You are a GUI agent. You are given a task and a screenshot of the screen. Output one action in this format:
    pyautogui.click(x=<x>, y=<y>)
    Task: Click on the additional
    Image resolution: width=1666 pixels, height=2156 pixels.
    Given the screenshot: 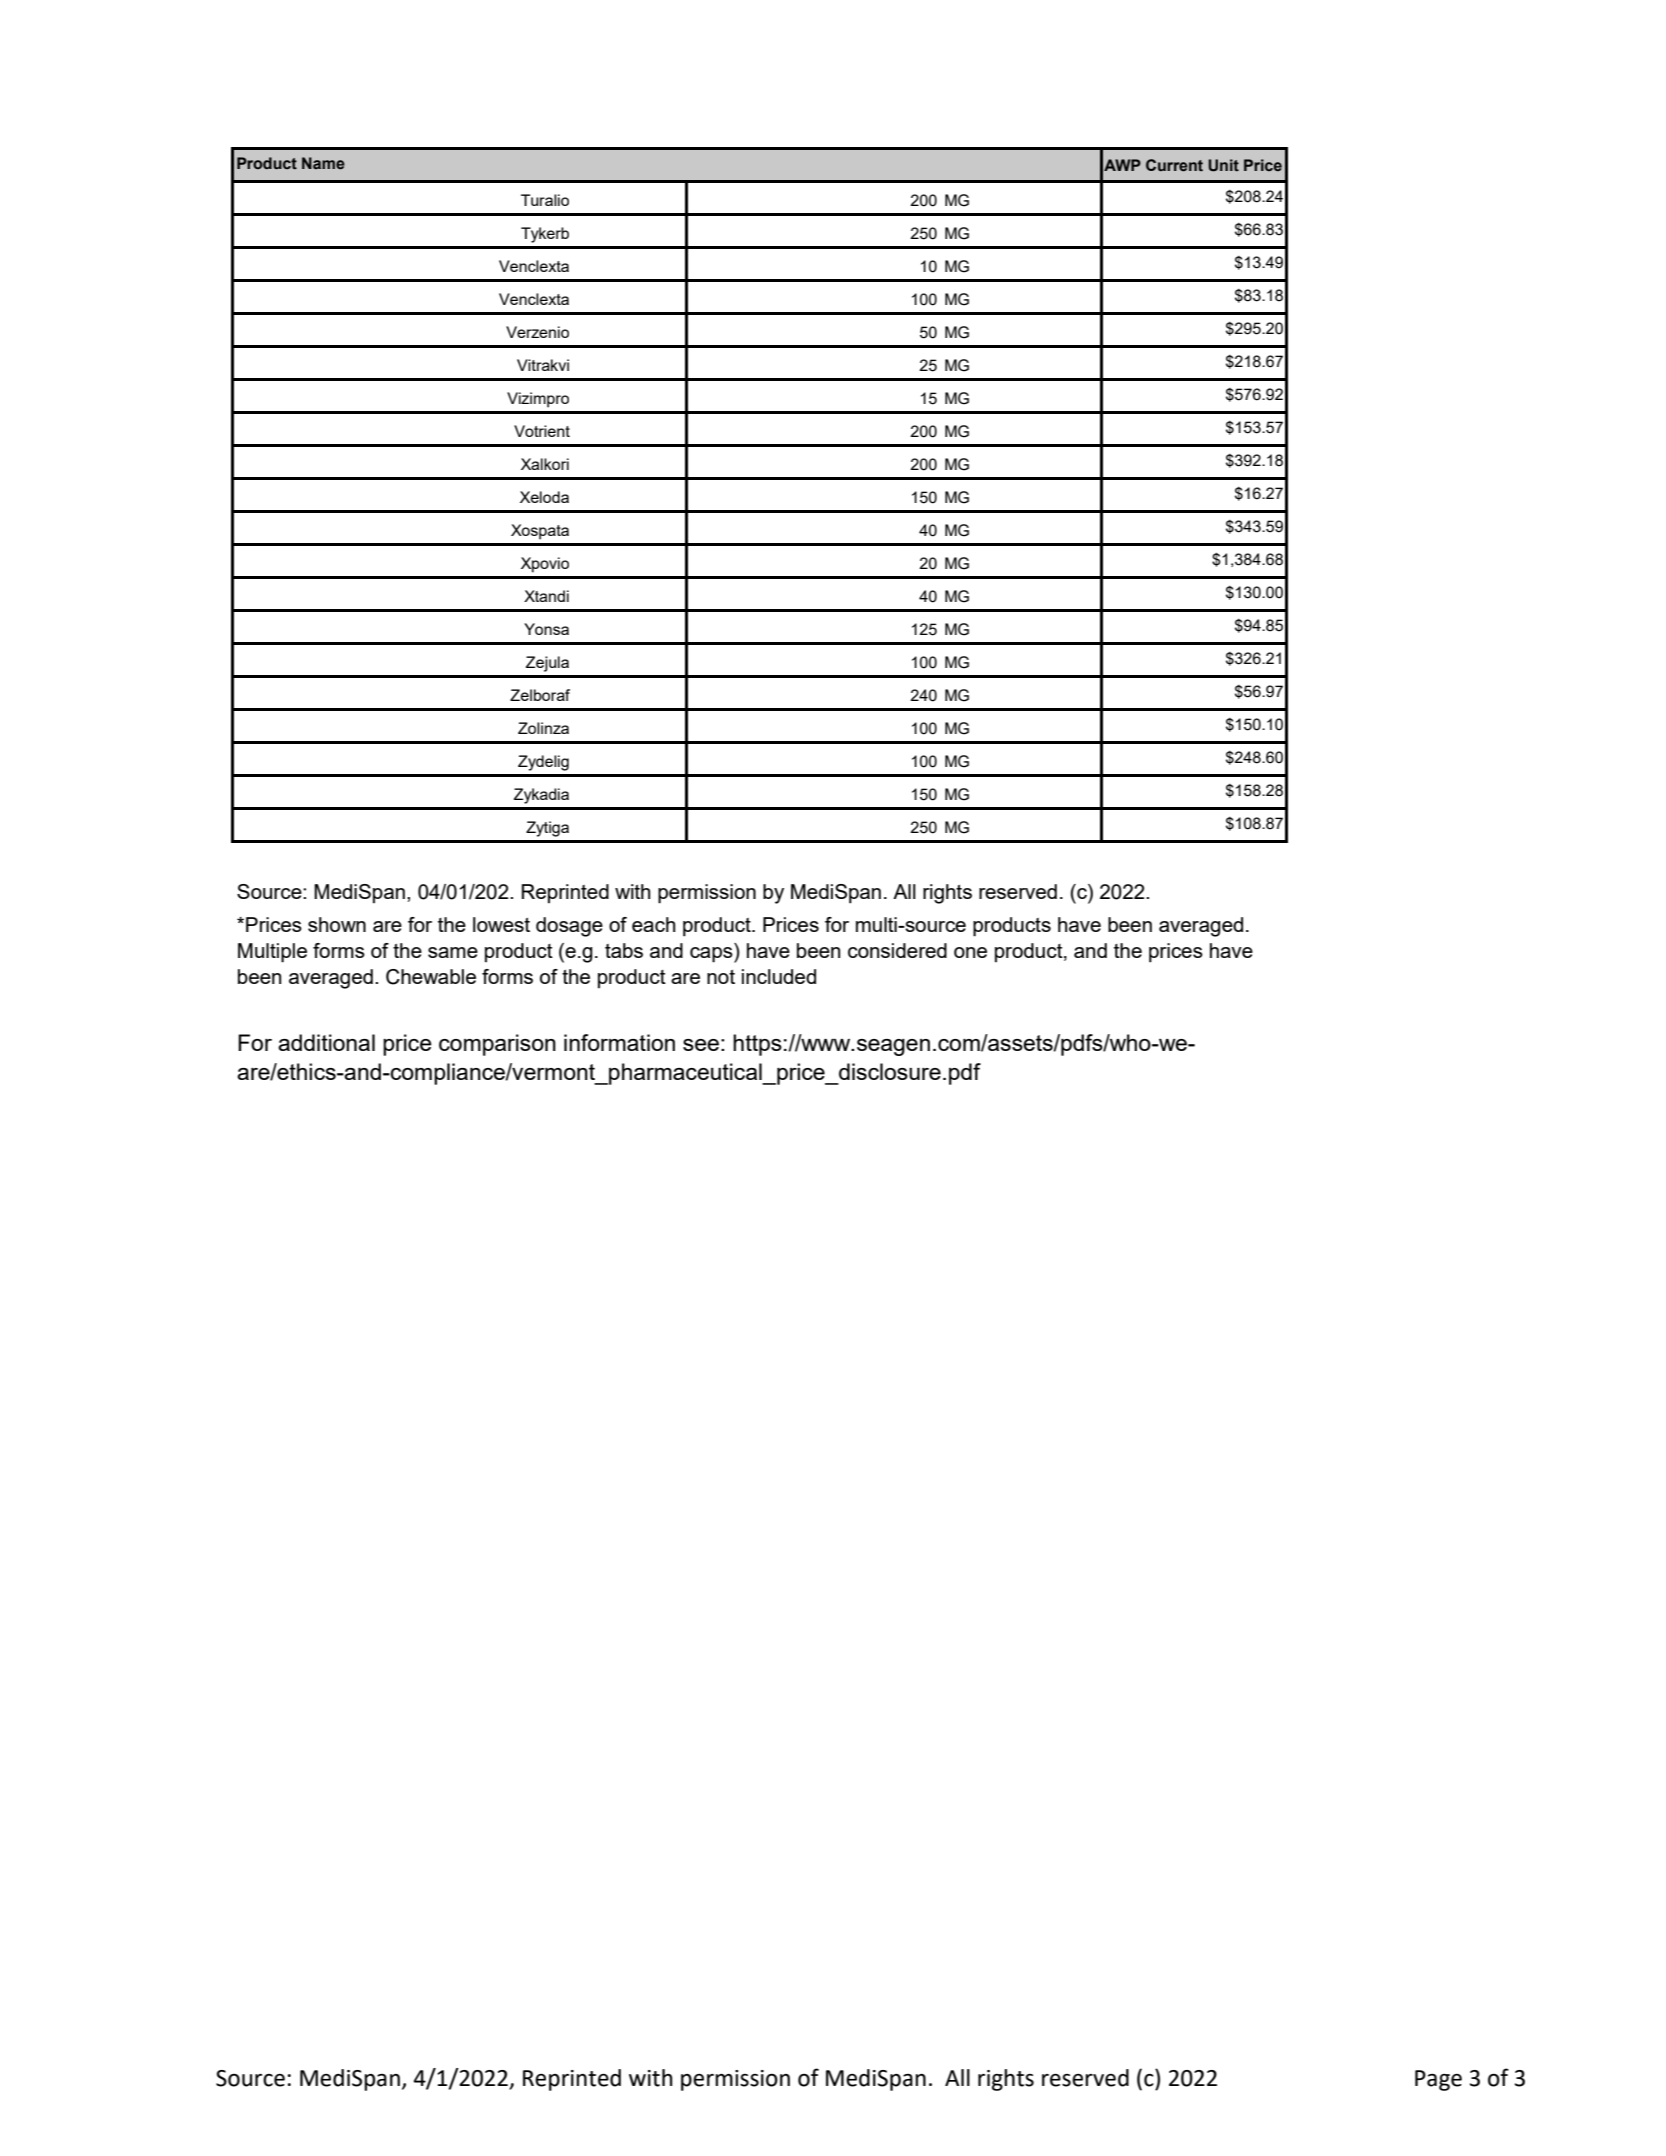 What is the action you would take?
    pyautogui.click(x=326, y=1042)
